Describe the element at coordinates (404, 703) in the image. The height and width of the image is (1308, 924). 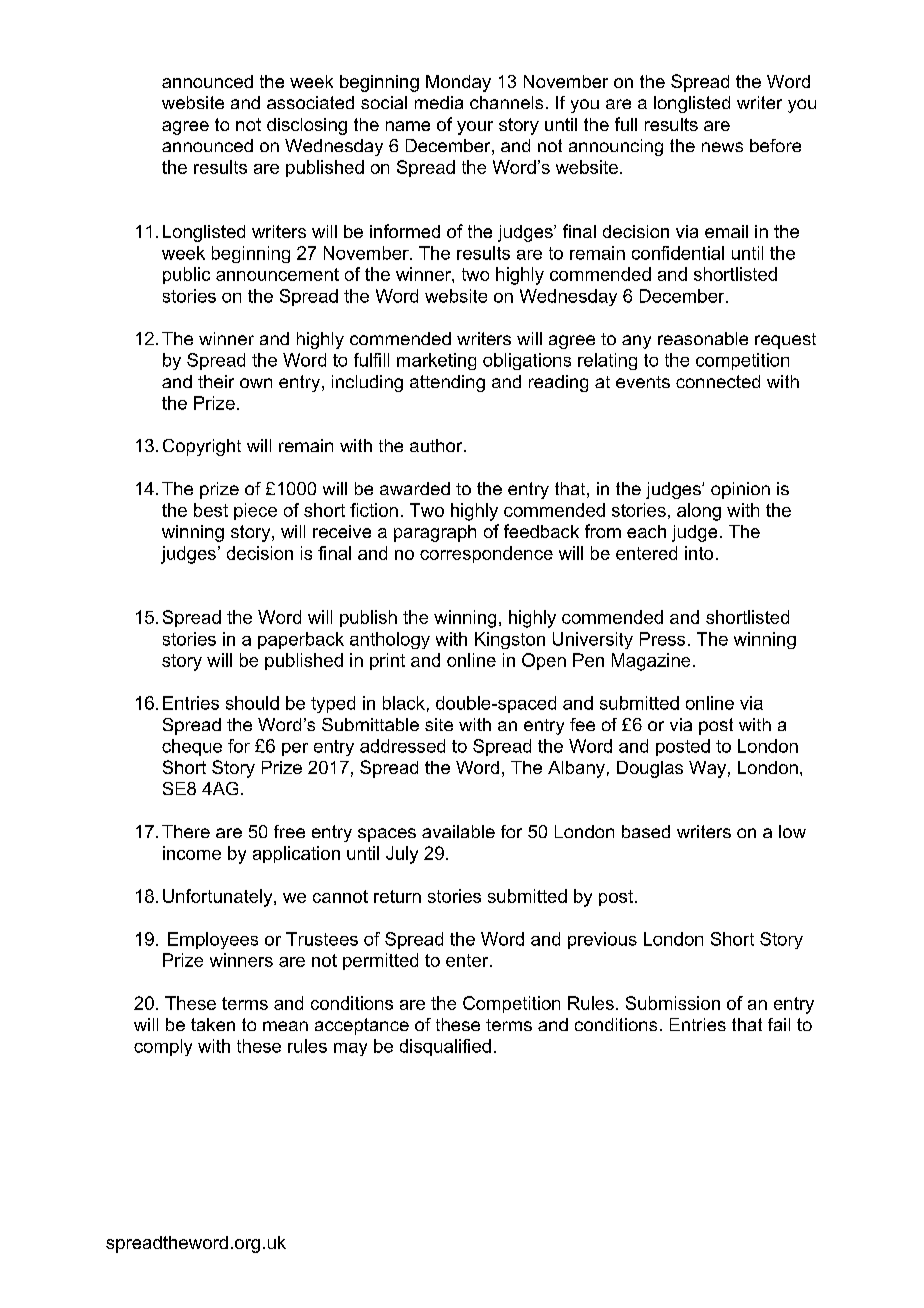
I see `black` at that location.
